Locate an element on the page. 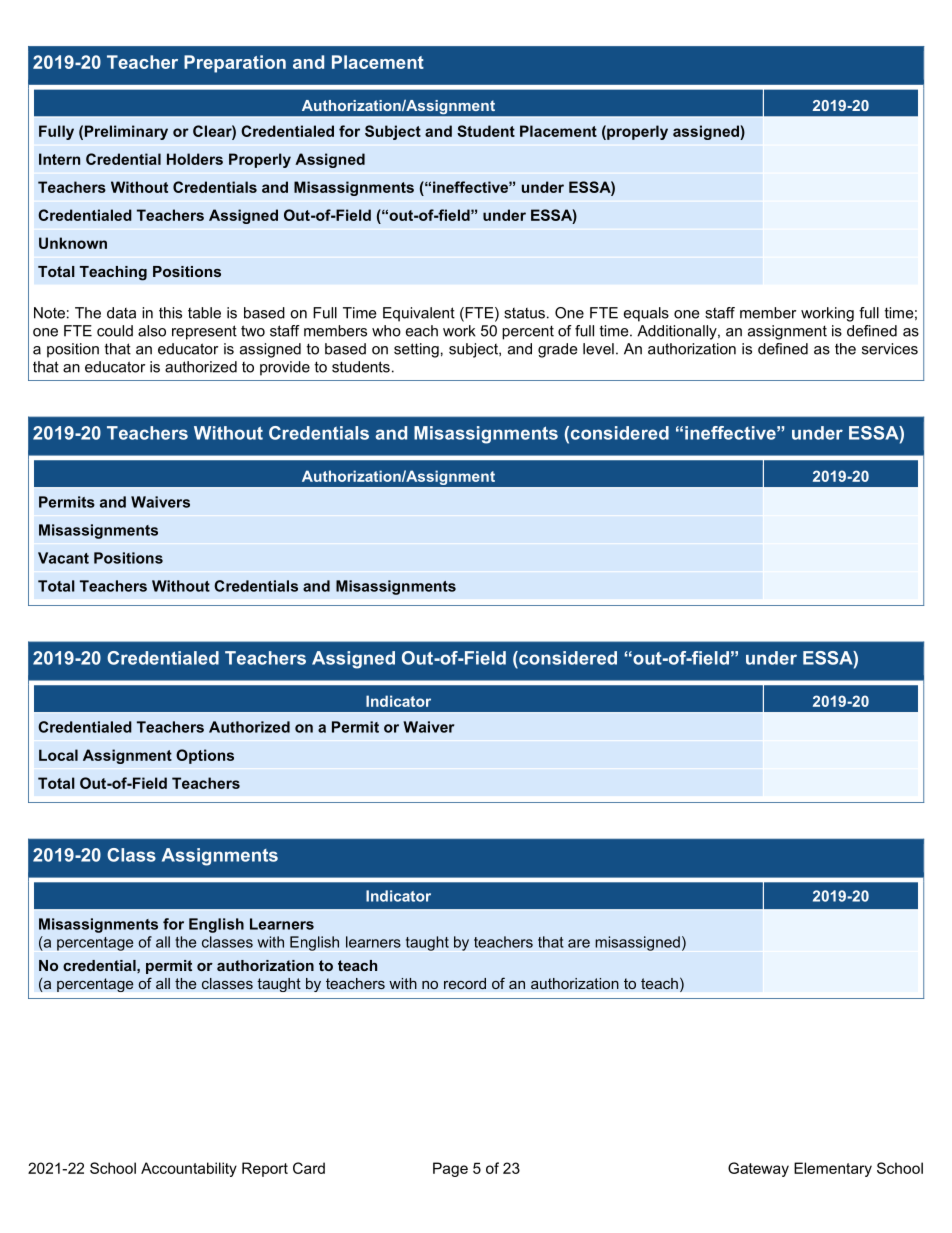 Image resolution: width=952 pixels, height=1233 pixels. Gateway is located at coordinates (758, 1169).
